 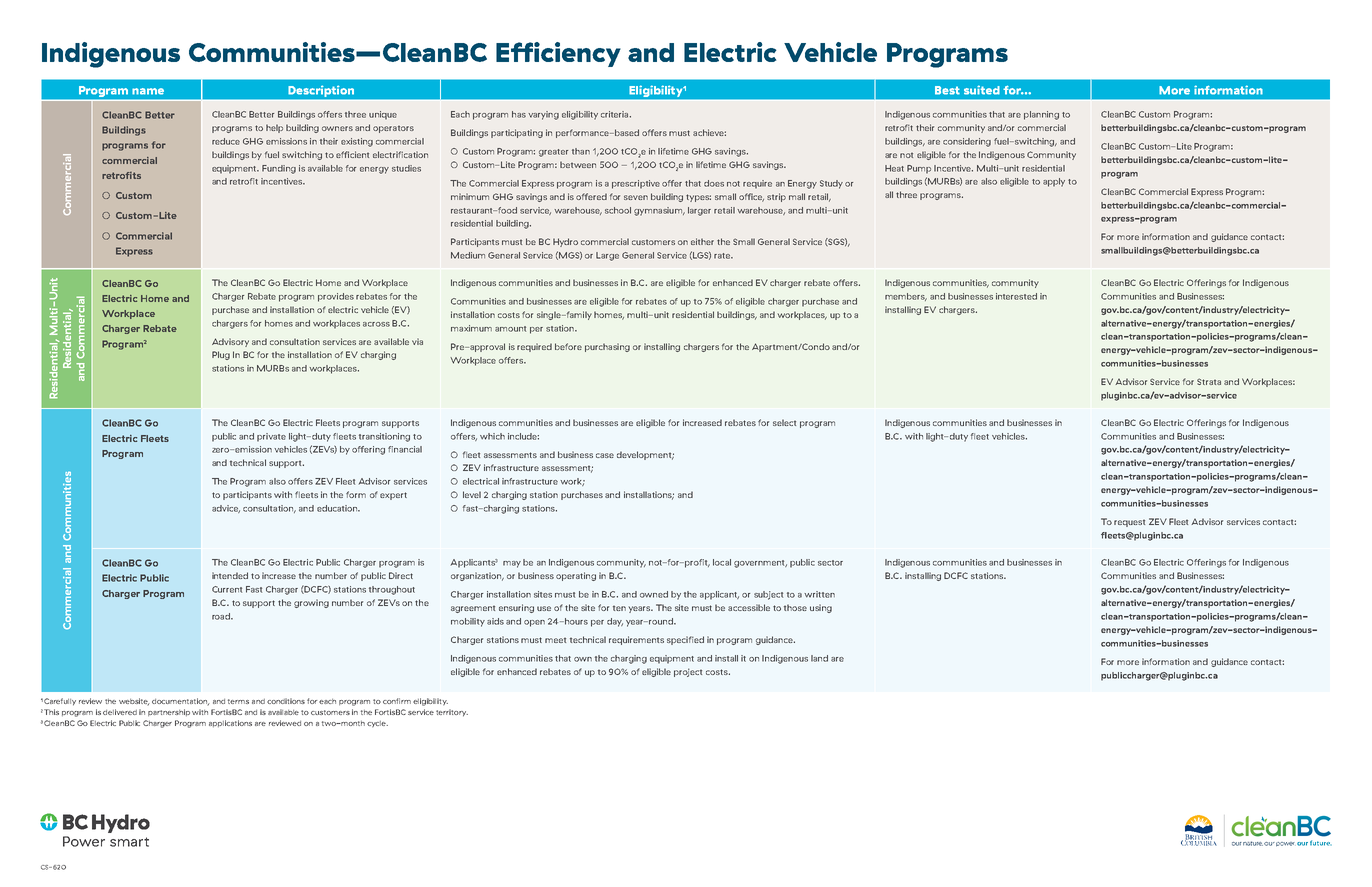 I want to click on name, so click(x=148, y=91).
